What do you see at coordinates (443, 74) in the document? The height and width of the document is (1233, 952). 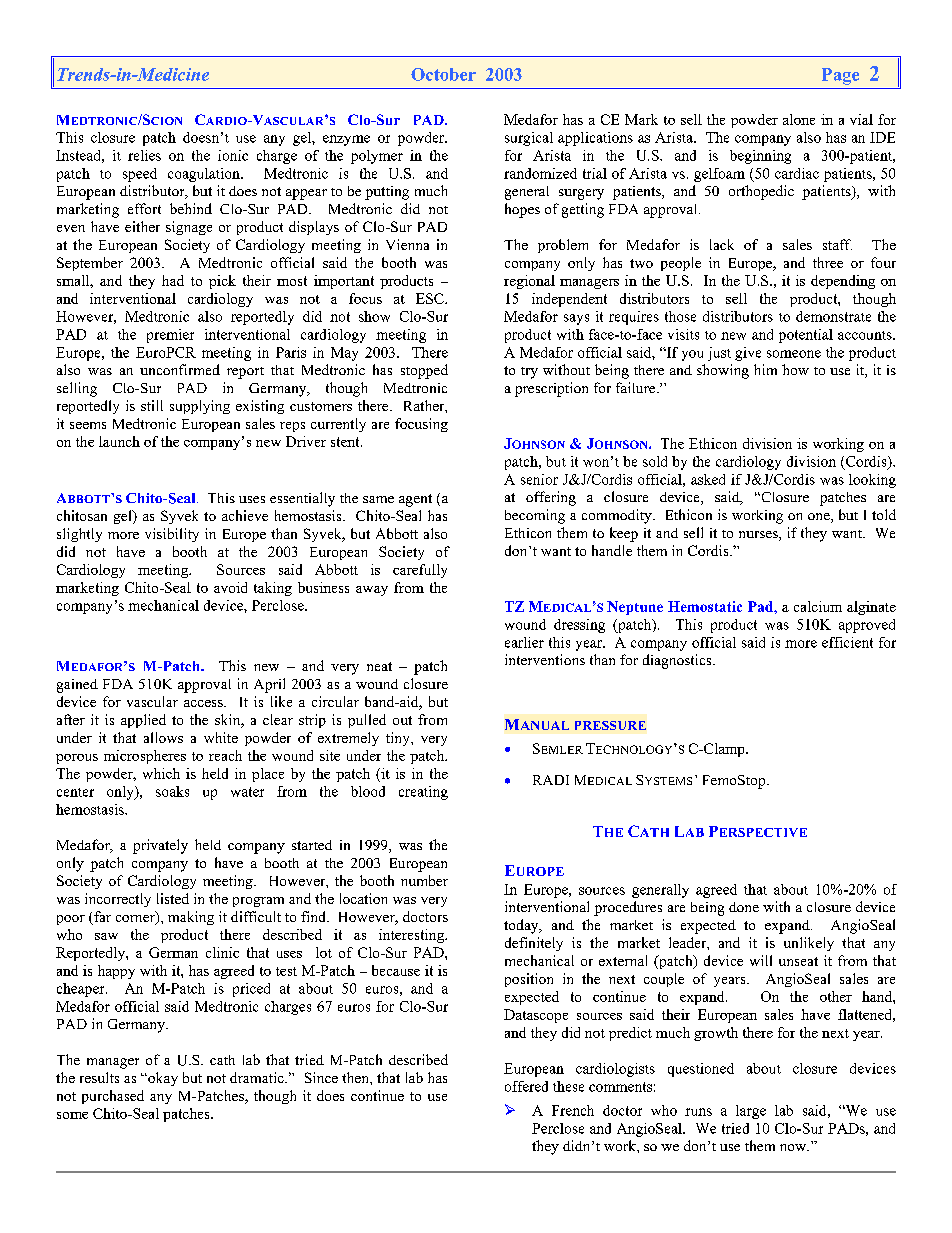 I see `October` at bounding box center [443, 74].
